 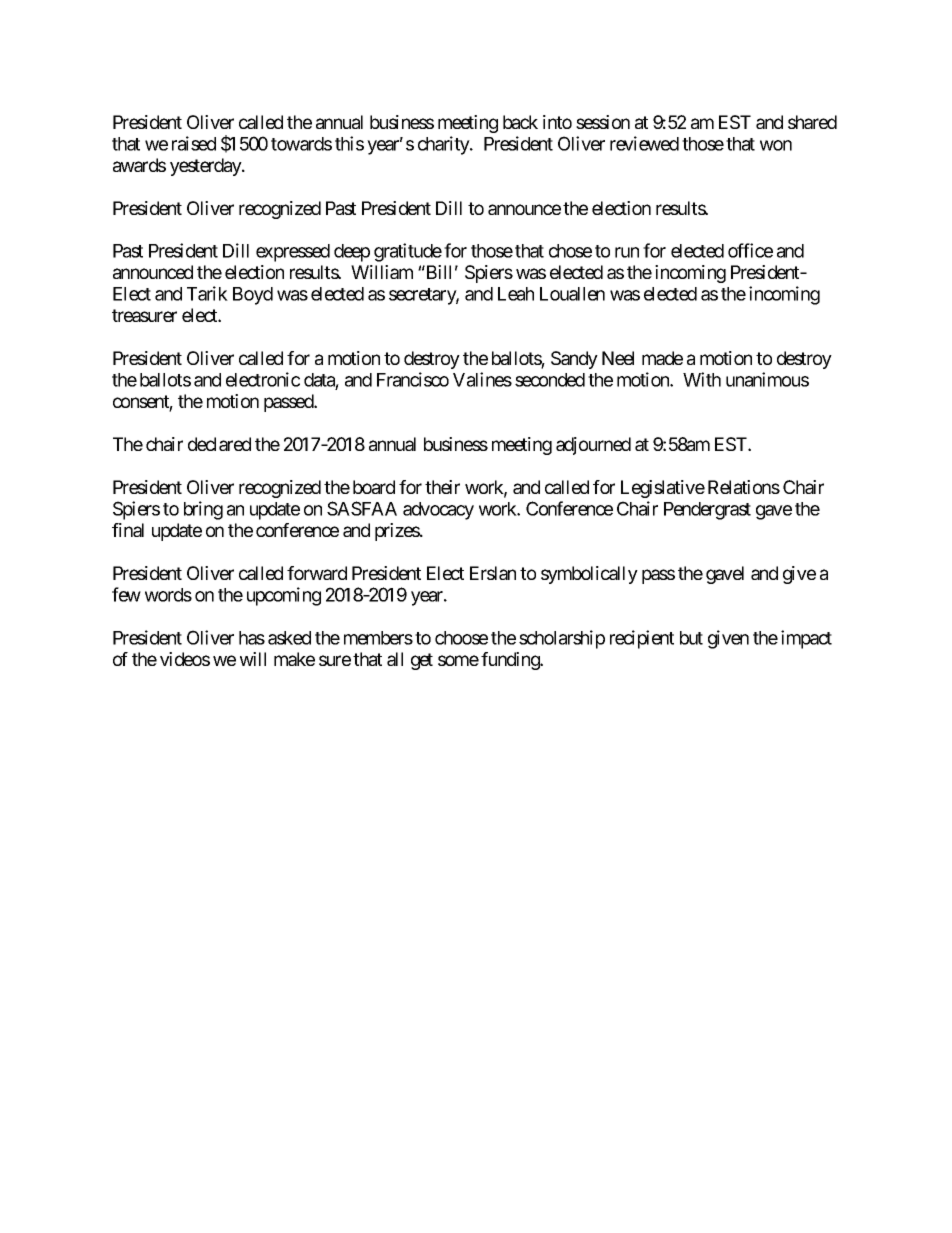 What do you see at coordinates (444, 145) in the image?
I see `charity` at bounding box center [444, 145].
